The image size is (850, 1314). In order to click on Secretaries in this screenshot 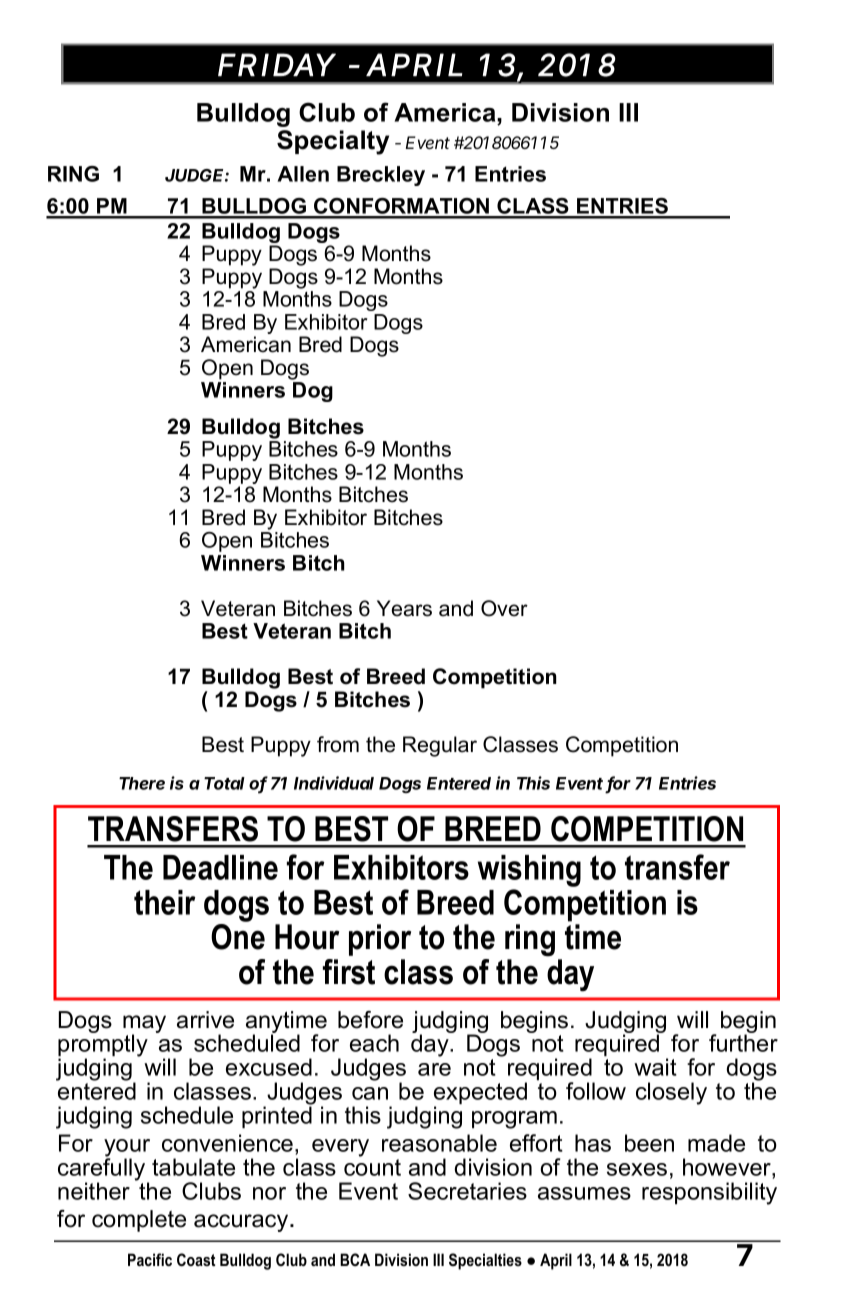, I will do `click(467, 1191)`.
